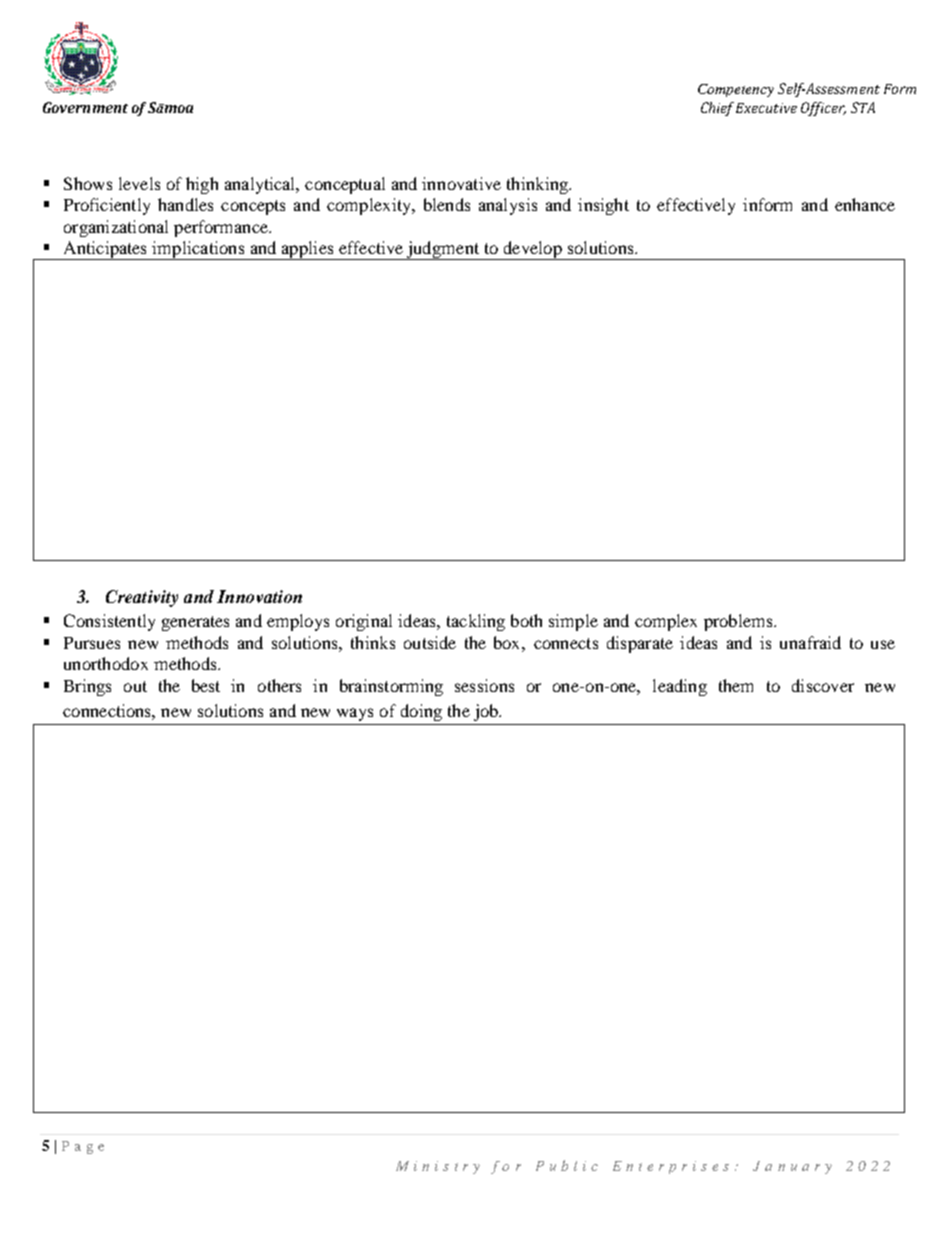 This screenshot has height=1233, width=952. Describe the element at coordinates (484, 685) in the screenshot. I see `sessions` at that location.
